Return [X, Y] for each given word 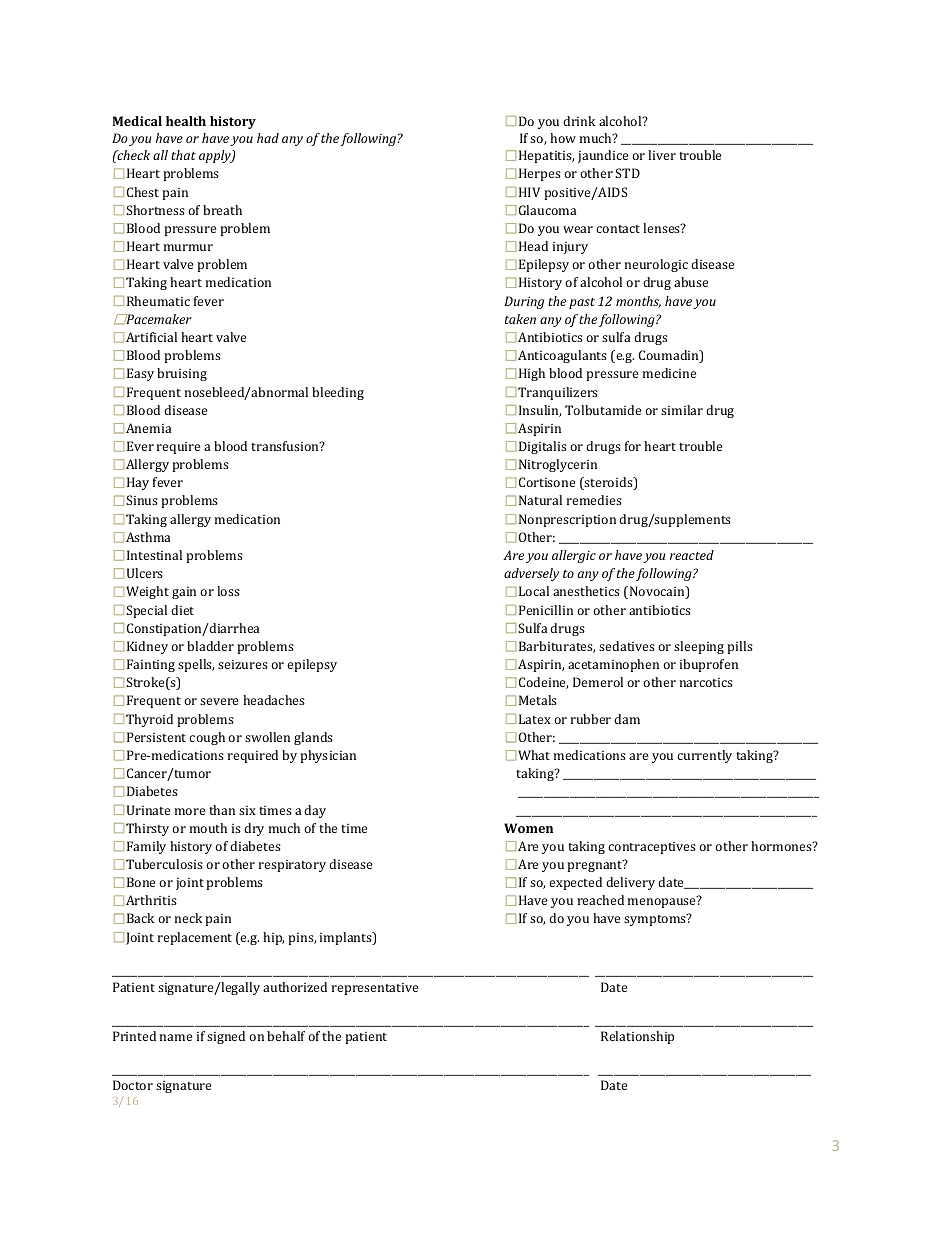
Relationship [637, 1037]
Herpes [540, 174]
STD [627, 173]
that [183, 155]
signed [226, 1037]
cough [207, 738]
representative [375, 989]
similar [682, 410]
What [534, 755]
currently [704, 756]
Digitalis [543, 447]
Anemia [148, 428]
